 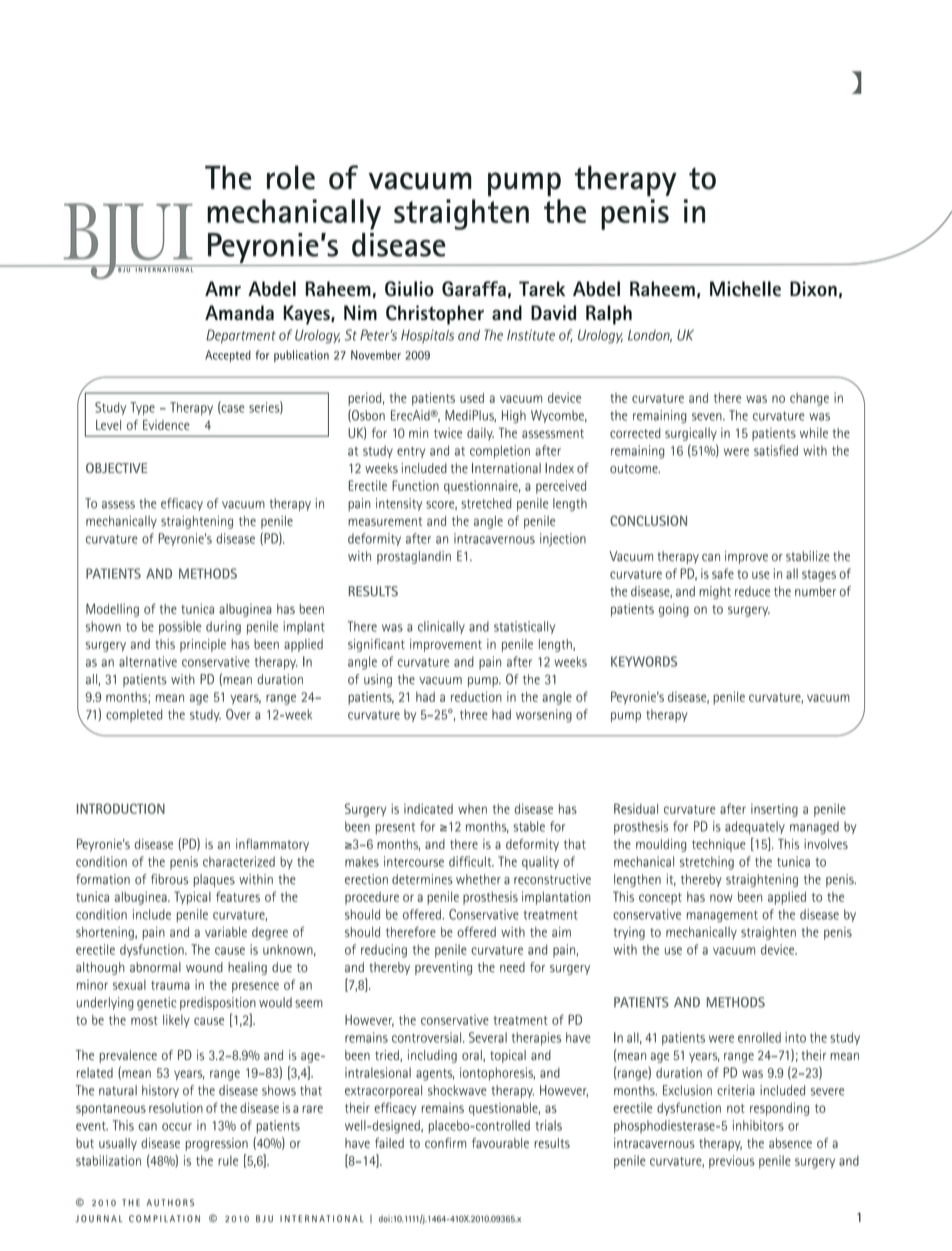 I want to click on alternative, so click(x=148, y=661).
